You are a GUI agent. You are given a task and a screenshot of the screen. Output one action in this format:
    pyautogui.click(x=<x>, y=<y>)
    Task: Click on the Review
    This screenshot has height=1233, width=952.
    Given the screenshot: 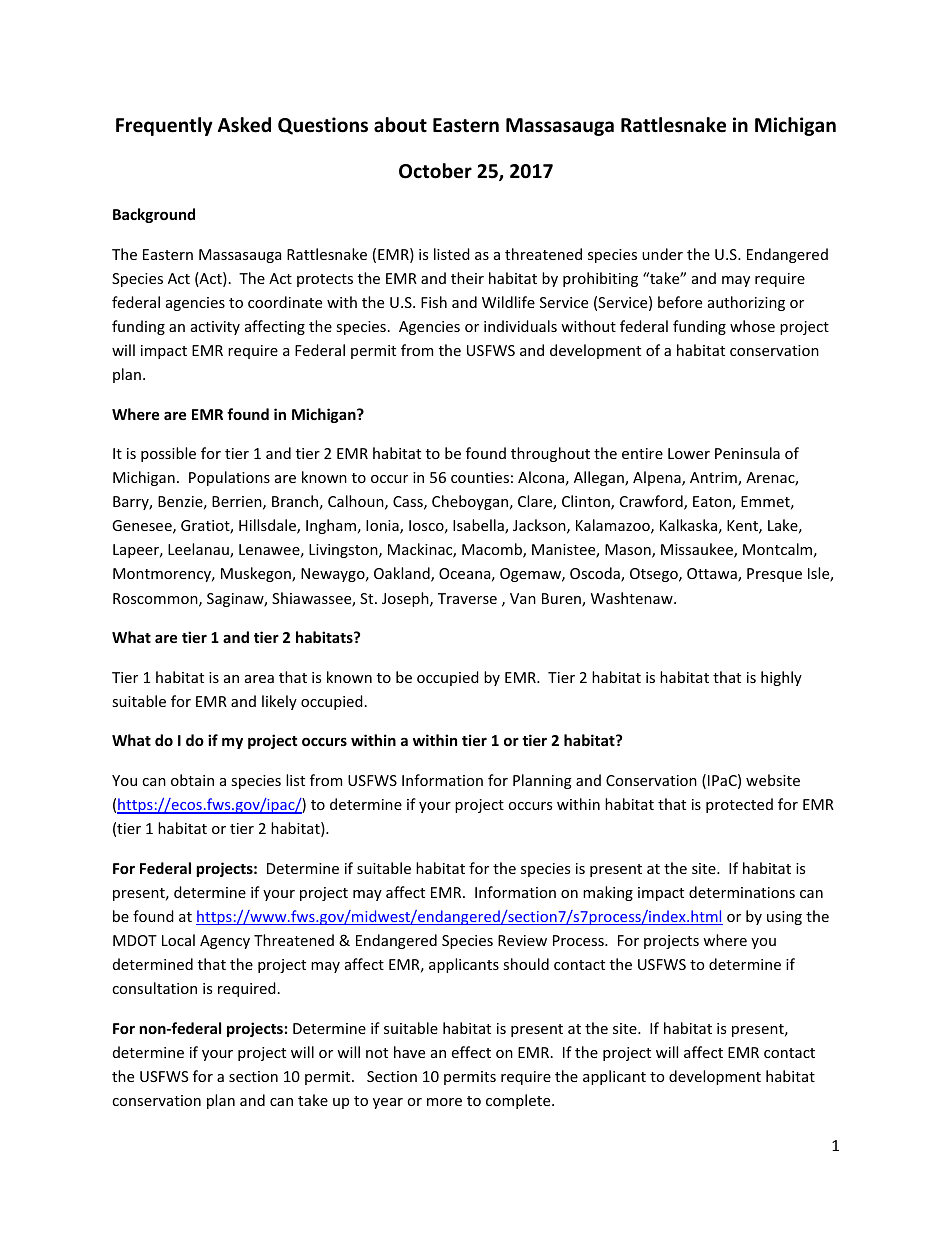 What is the action you would take?
    pyautogui.click(x=522, y=940)
